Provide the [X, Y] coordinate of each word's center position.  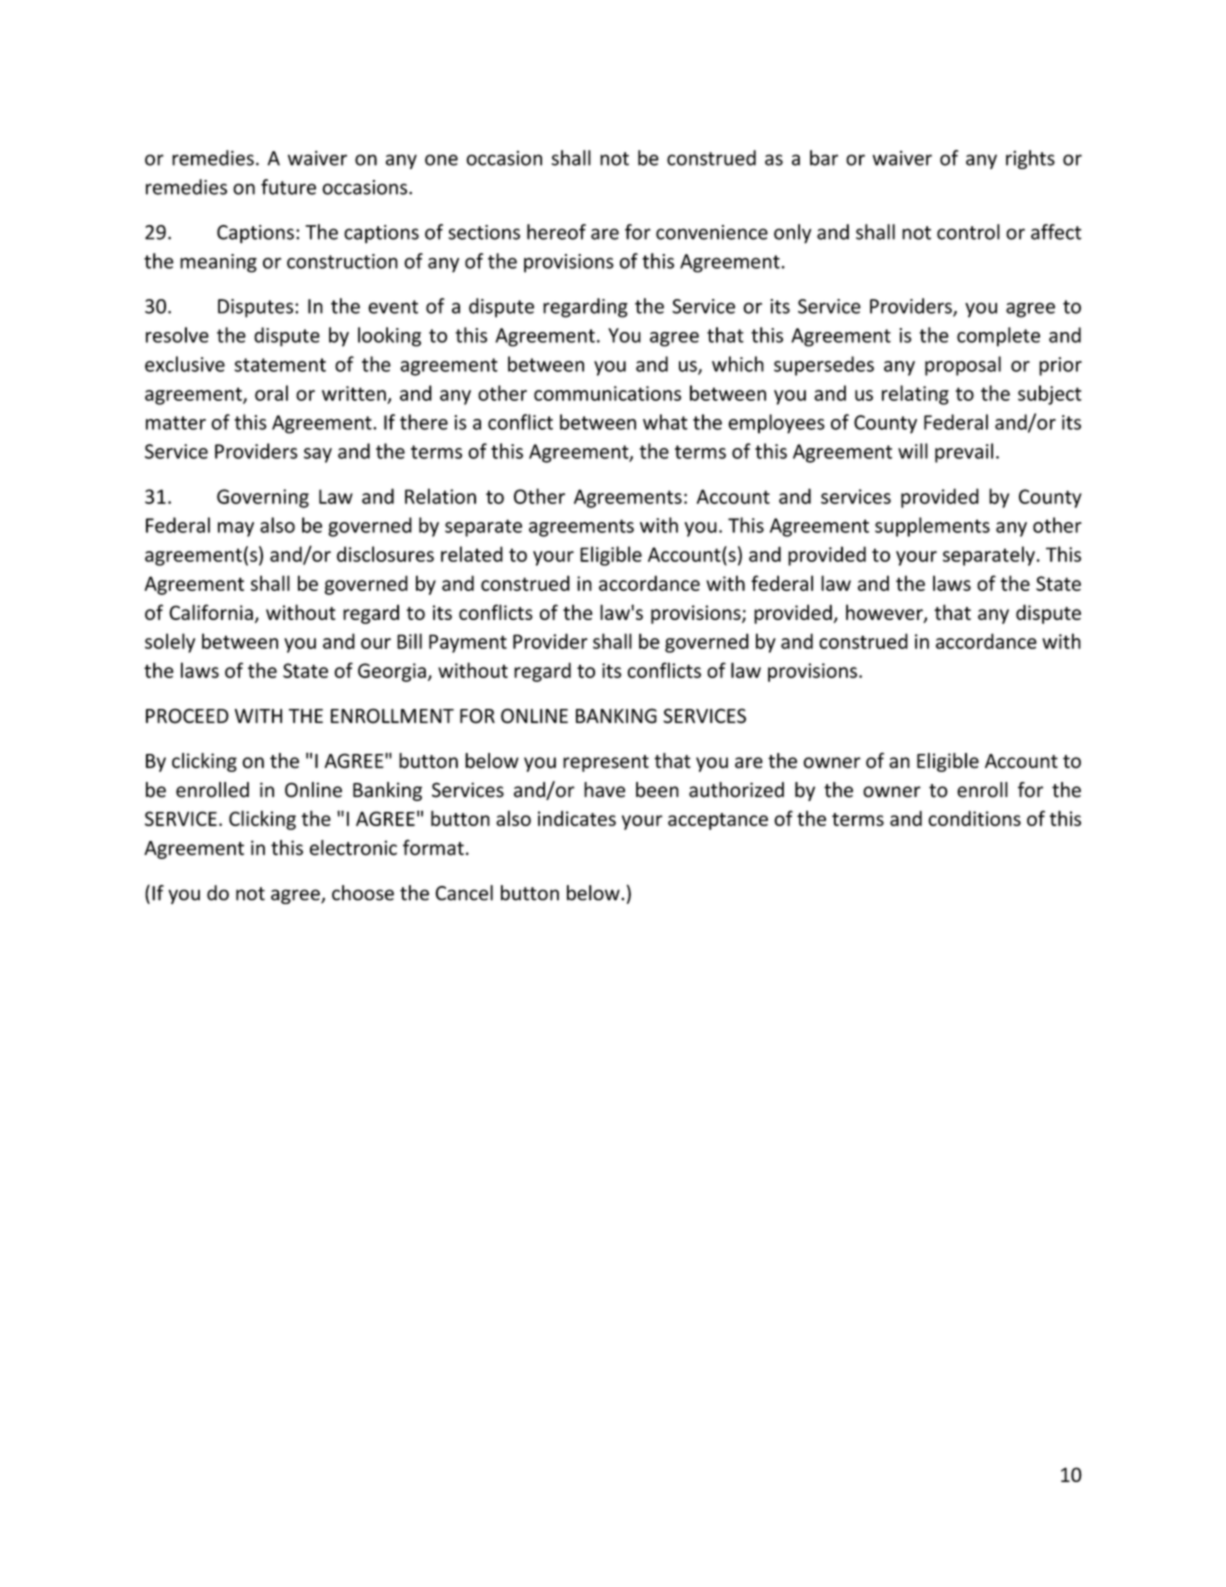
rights [1030, 159]
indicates [577, 818]
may [236, 529]
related [472, 554]
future [288, 187]
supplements [932, 527]
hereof [556, 232]
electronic [353, 848]
